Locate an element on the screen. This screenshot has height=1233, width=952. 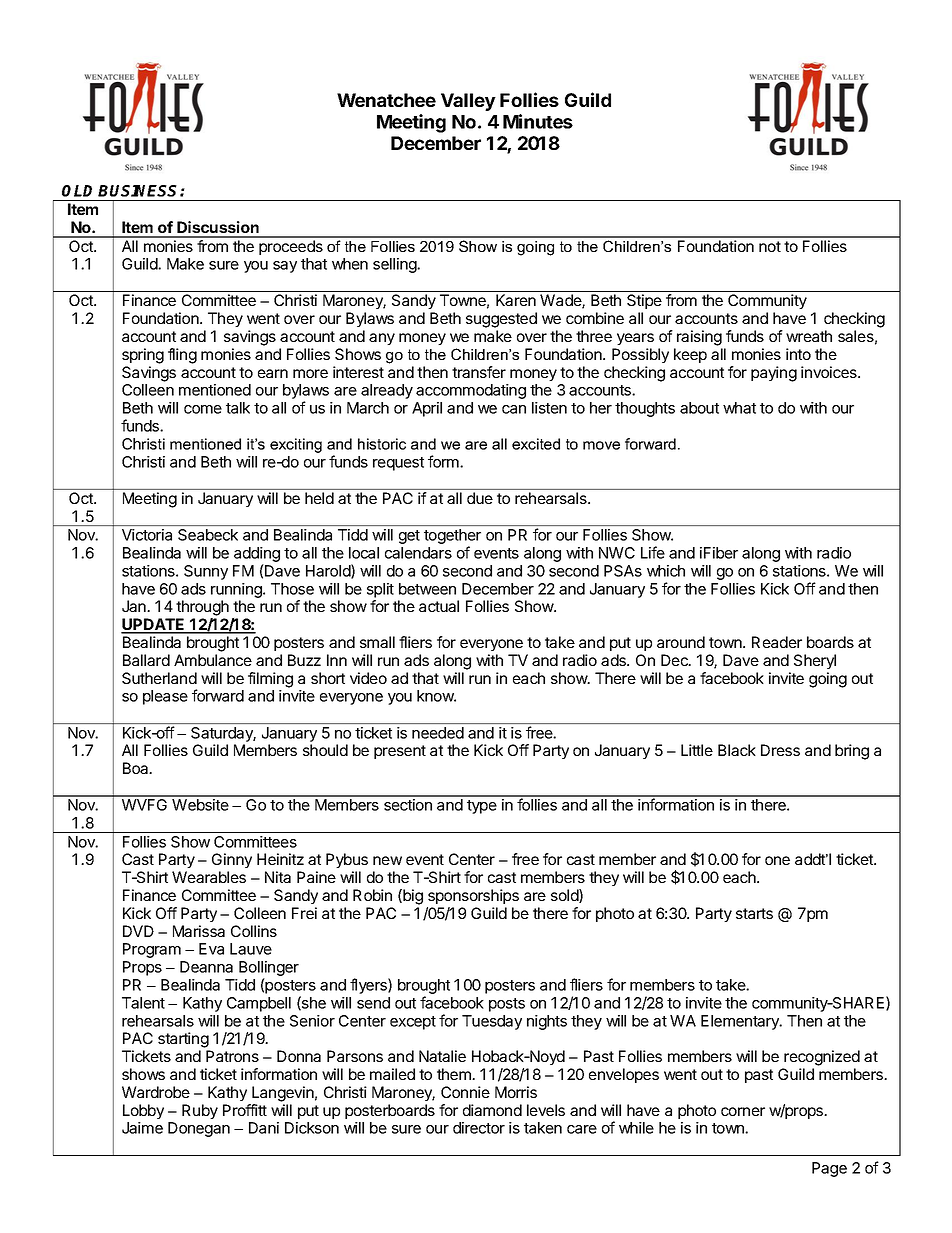
Wenatchee is located at coordinates (386, 100).
